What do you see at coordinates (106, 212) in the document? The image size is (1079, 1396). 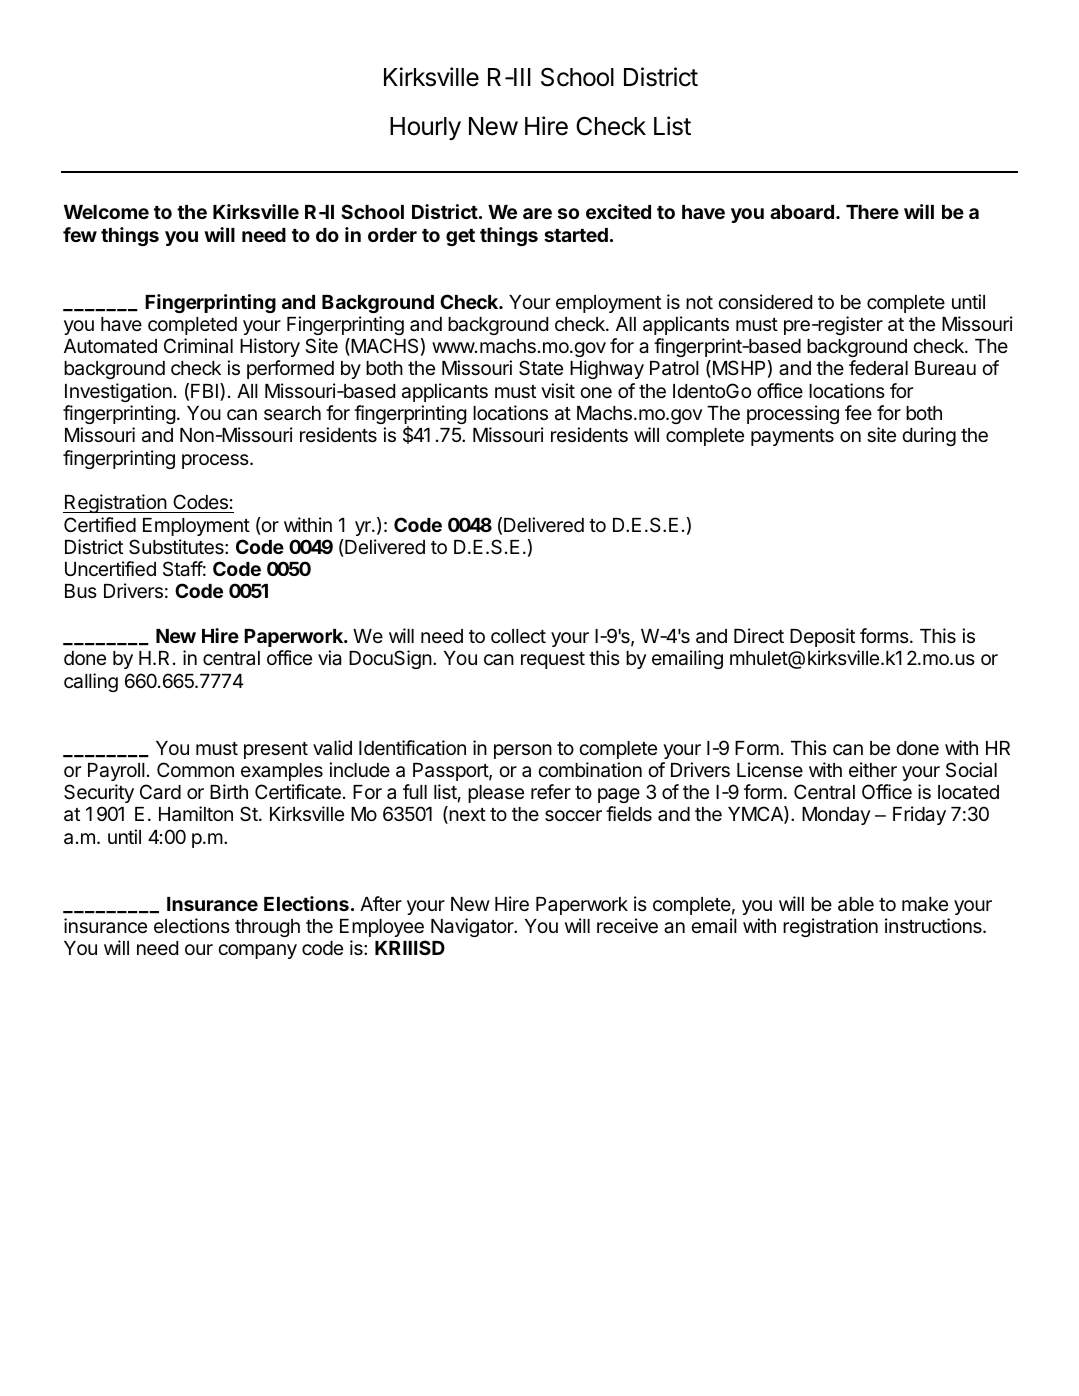 I see `Welcome` at bounding box center [106, 212].
